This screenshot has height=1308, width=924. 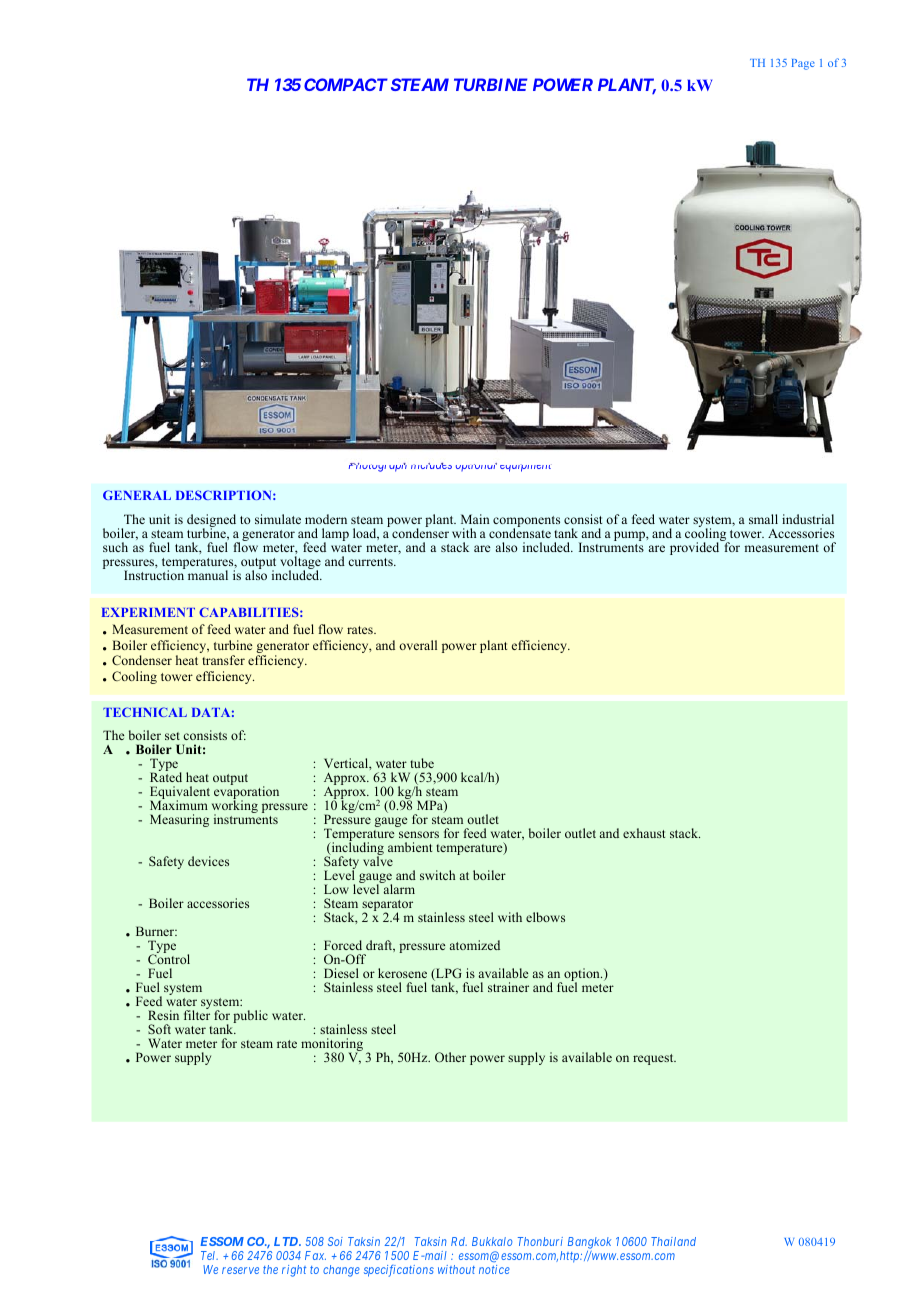 What do you see at coordinates (137, 495) in the screenshot?
I see `GENERAL` at bounding box center [137, 495].
